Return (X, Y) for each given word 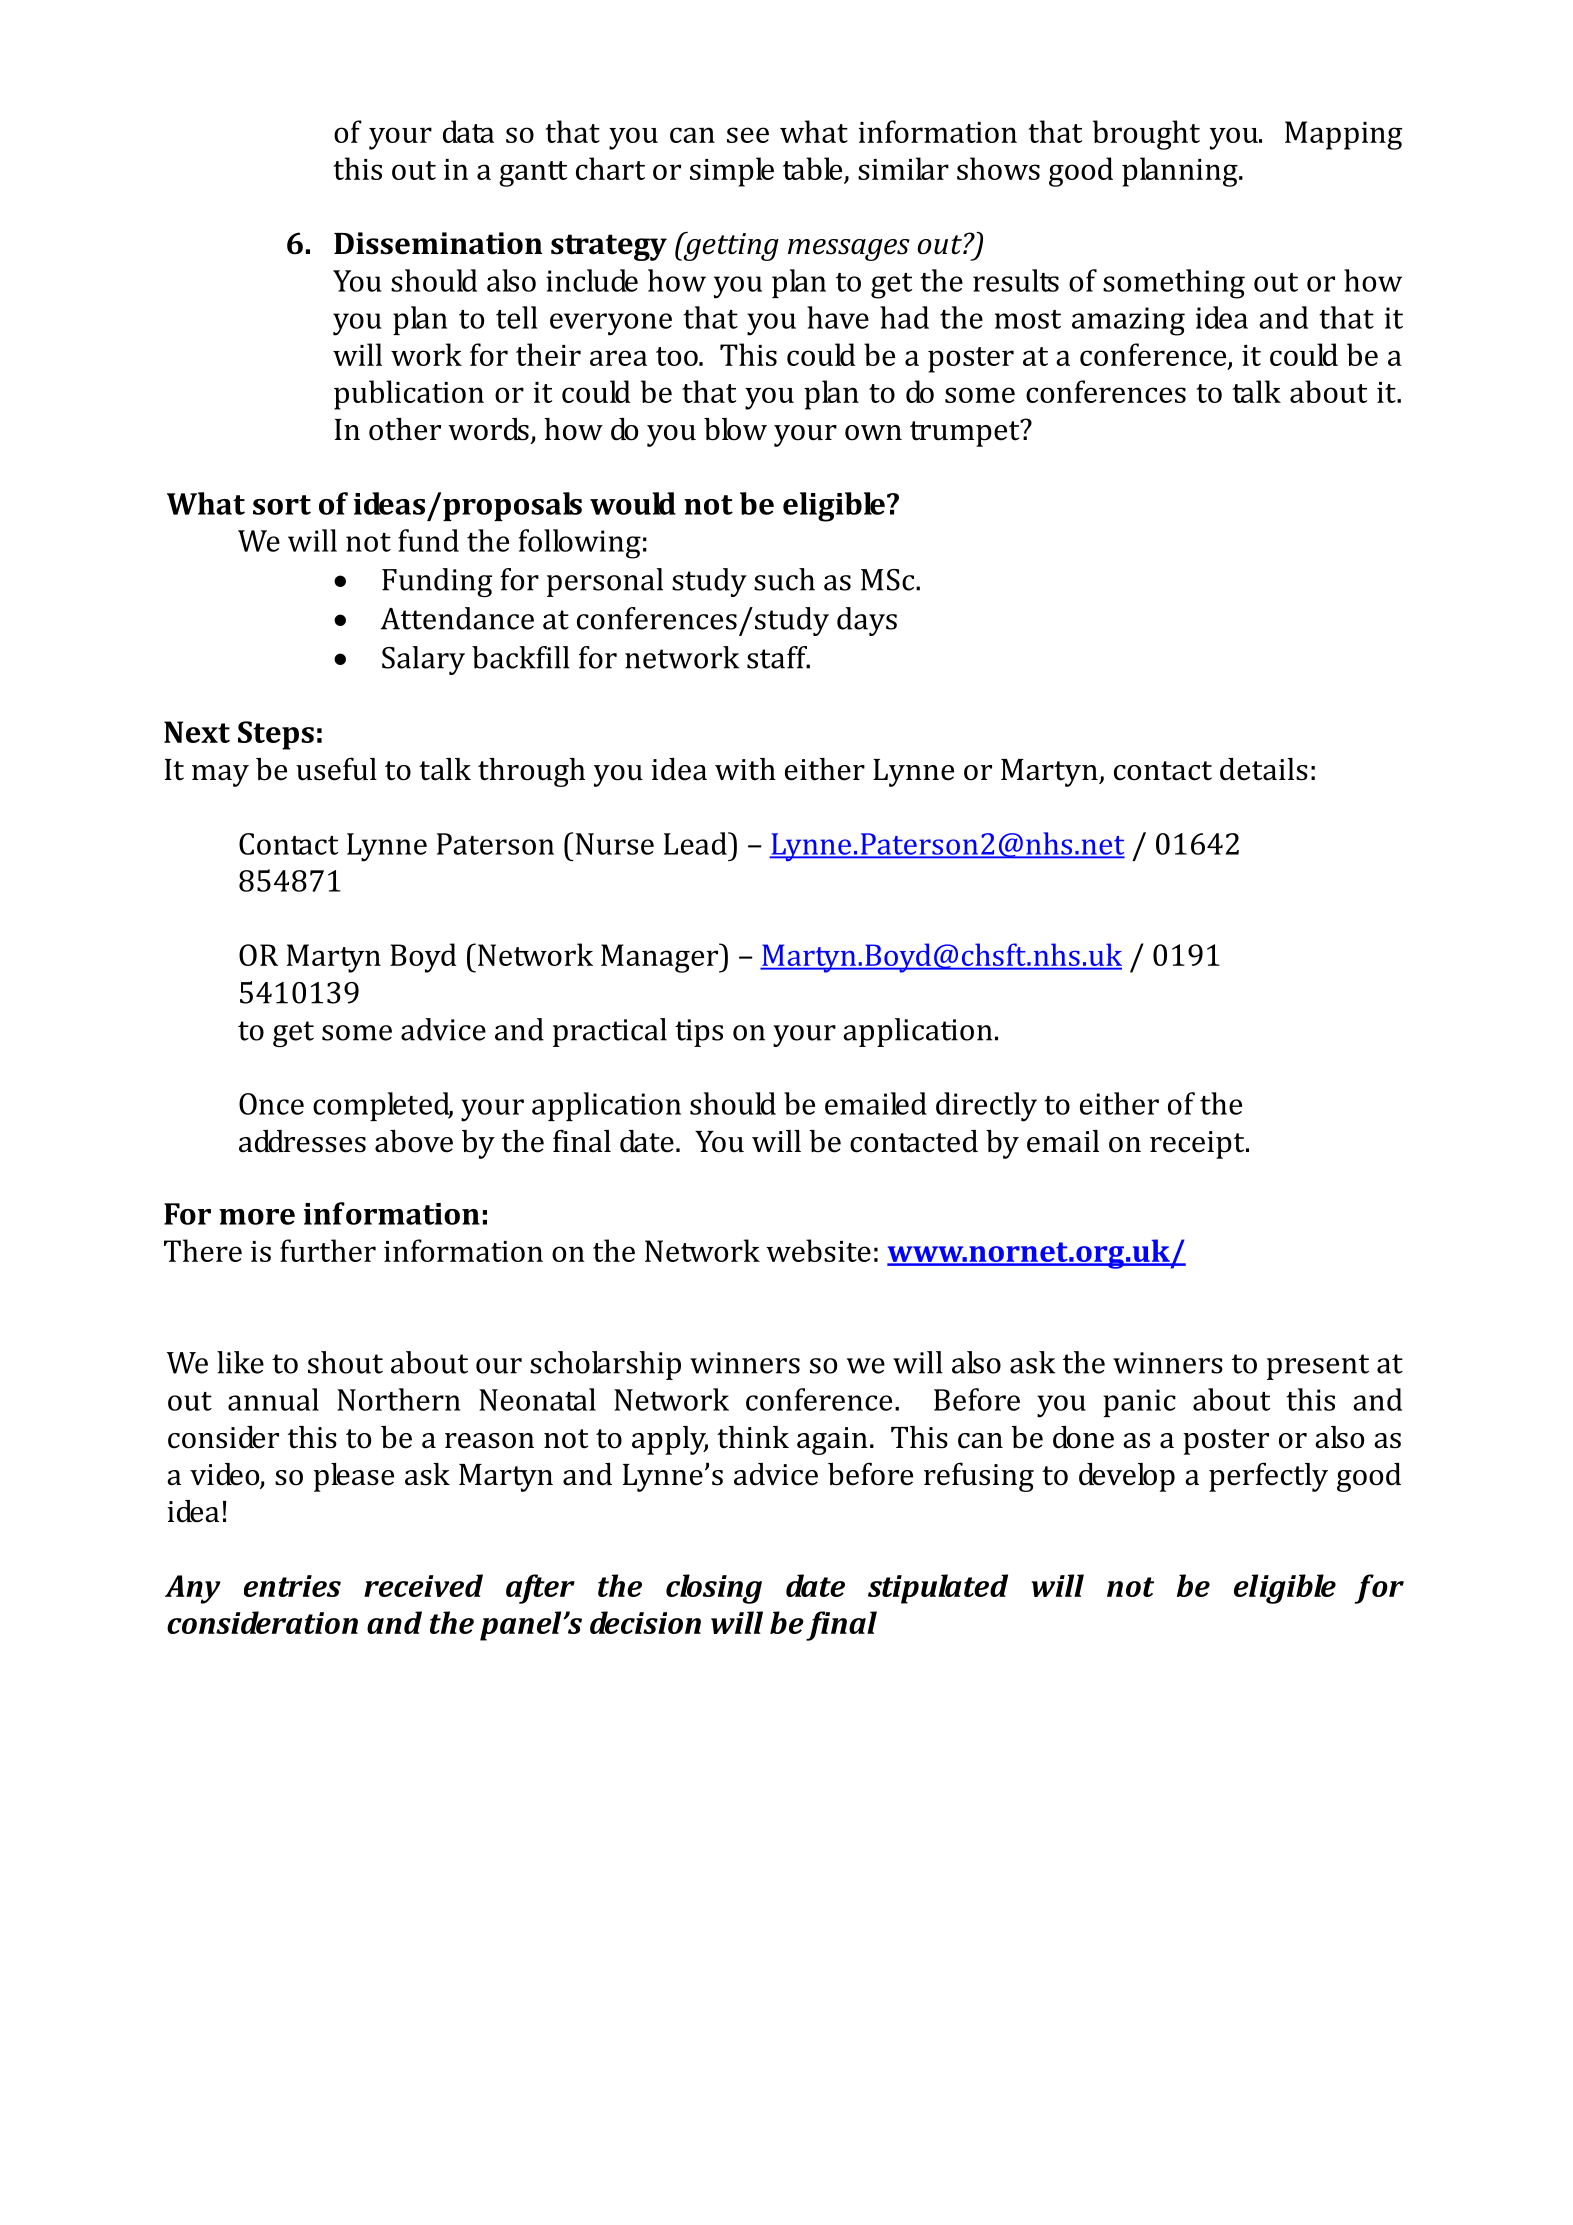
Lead (696, 843)
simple (732, 172)
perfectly (1268, 1477)
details (1264, 769)
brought (1146, 135)
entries (292, 1586)
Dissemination (438, 243)
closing (714, 1589)
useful (336, 769)
